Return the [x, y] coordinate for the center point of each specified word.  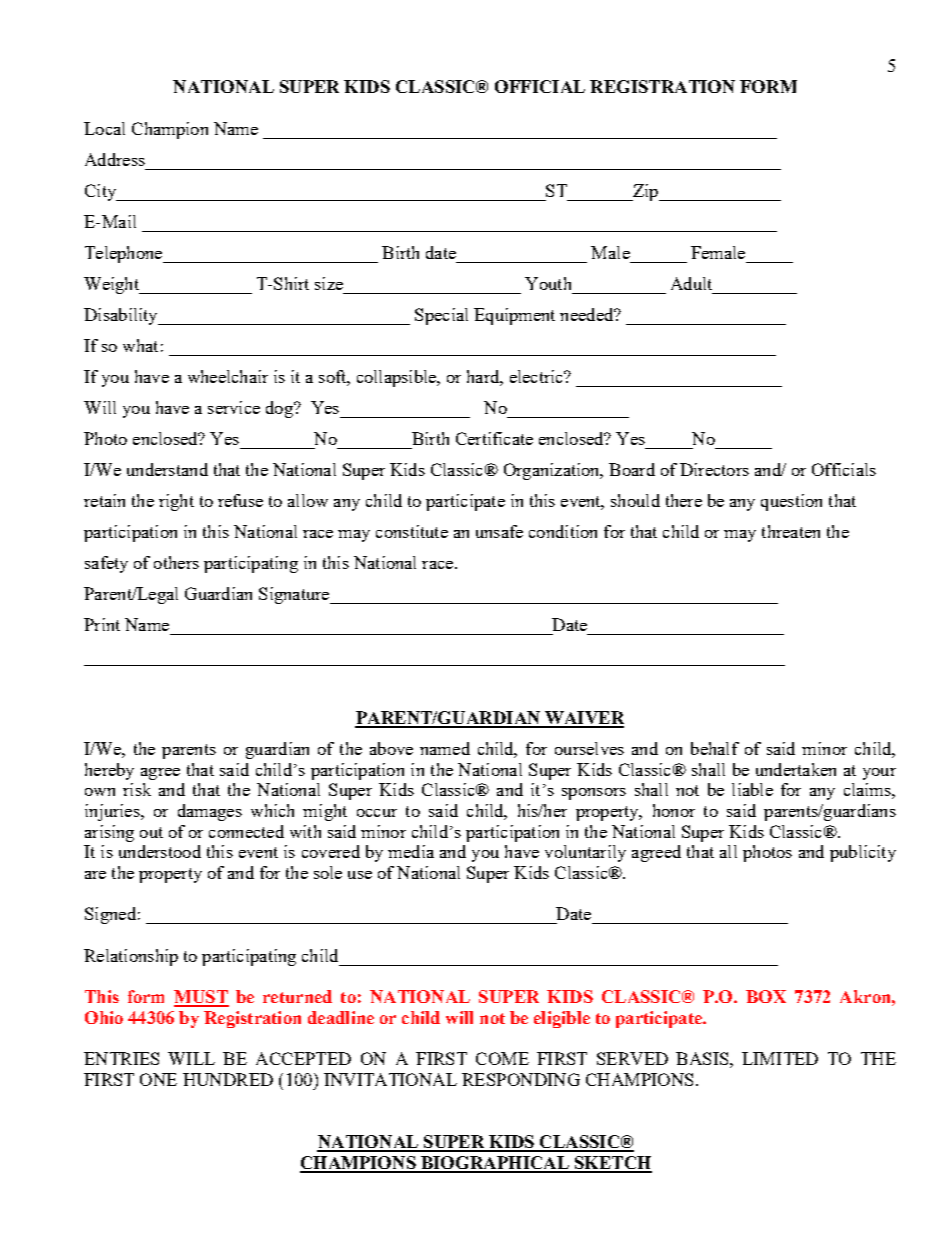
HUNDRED [228, 1079]
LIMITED [780, 1058]
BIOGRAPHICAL [495, 1164]
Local [104, 128]
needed [588, 314]
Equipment [514, 316]
